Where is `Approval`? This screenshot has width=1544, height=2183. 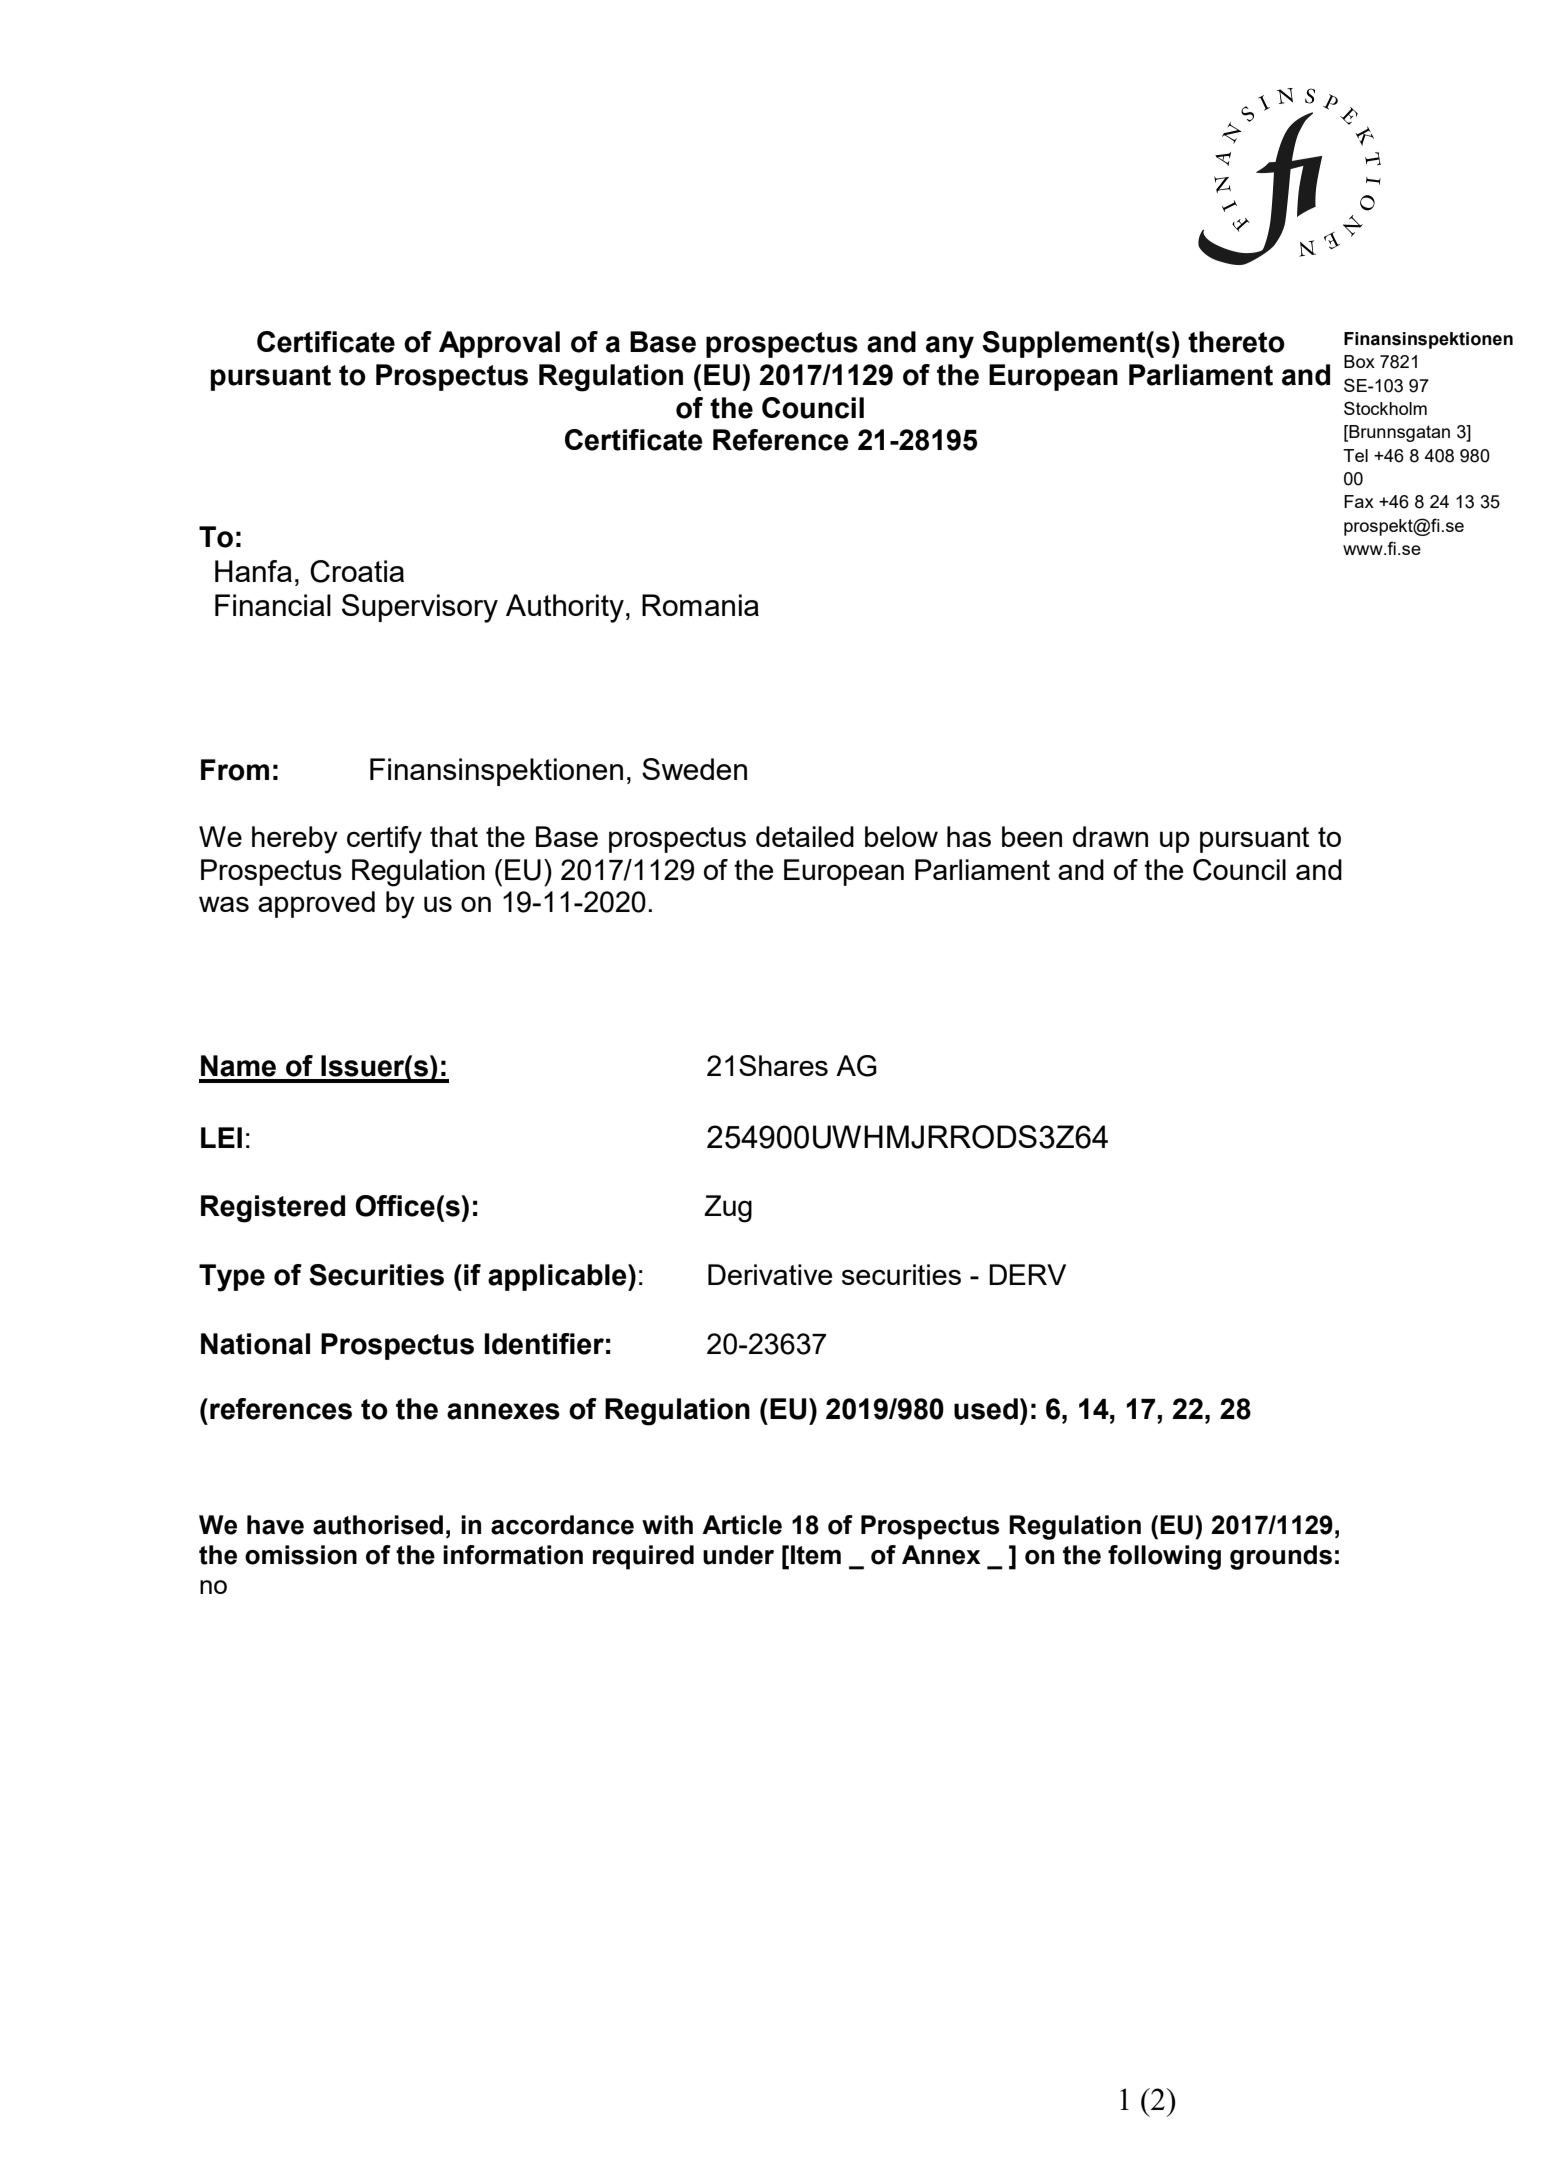 Approval is located at coordinates (499, 344).
